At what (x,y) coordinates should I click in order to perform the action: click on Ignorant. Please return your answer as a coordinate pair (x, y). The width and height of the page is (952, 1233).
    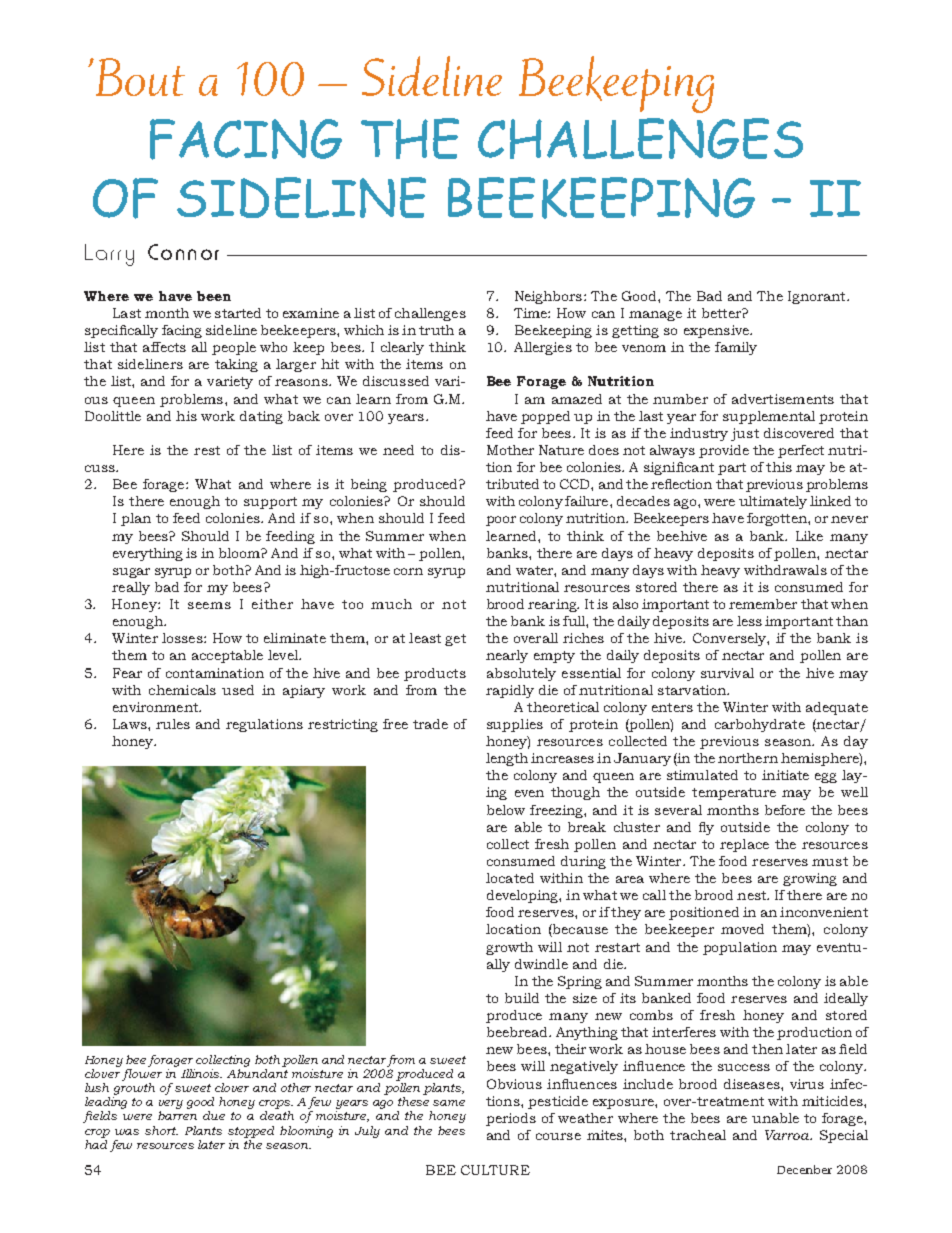
    Looking at the image, I should click on (818, 297).
